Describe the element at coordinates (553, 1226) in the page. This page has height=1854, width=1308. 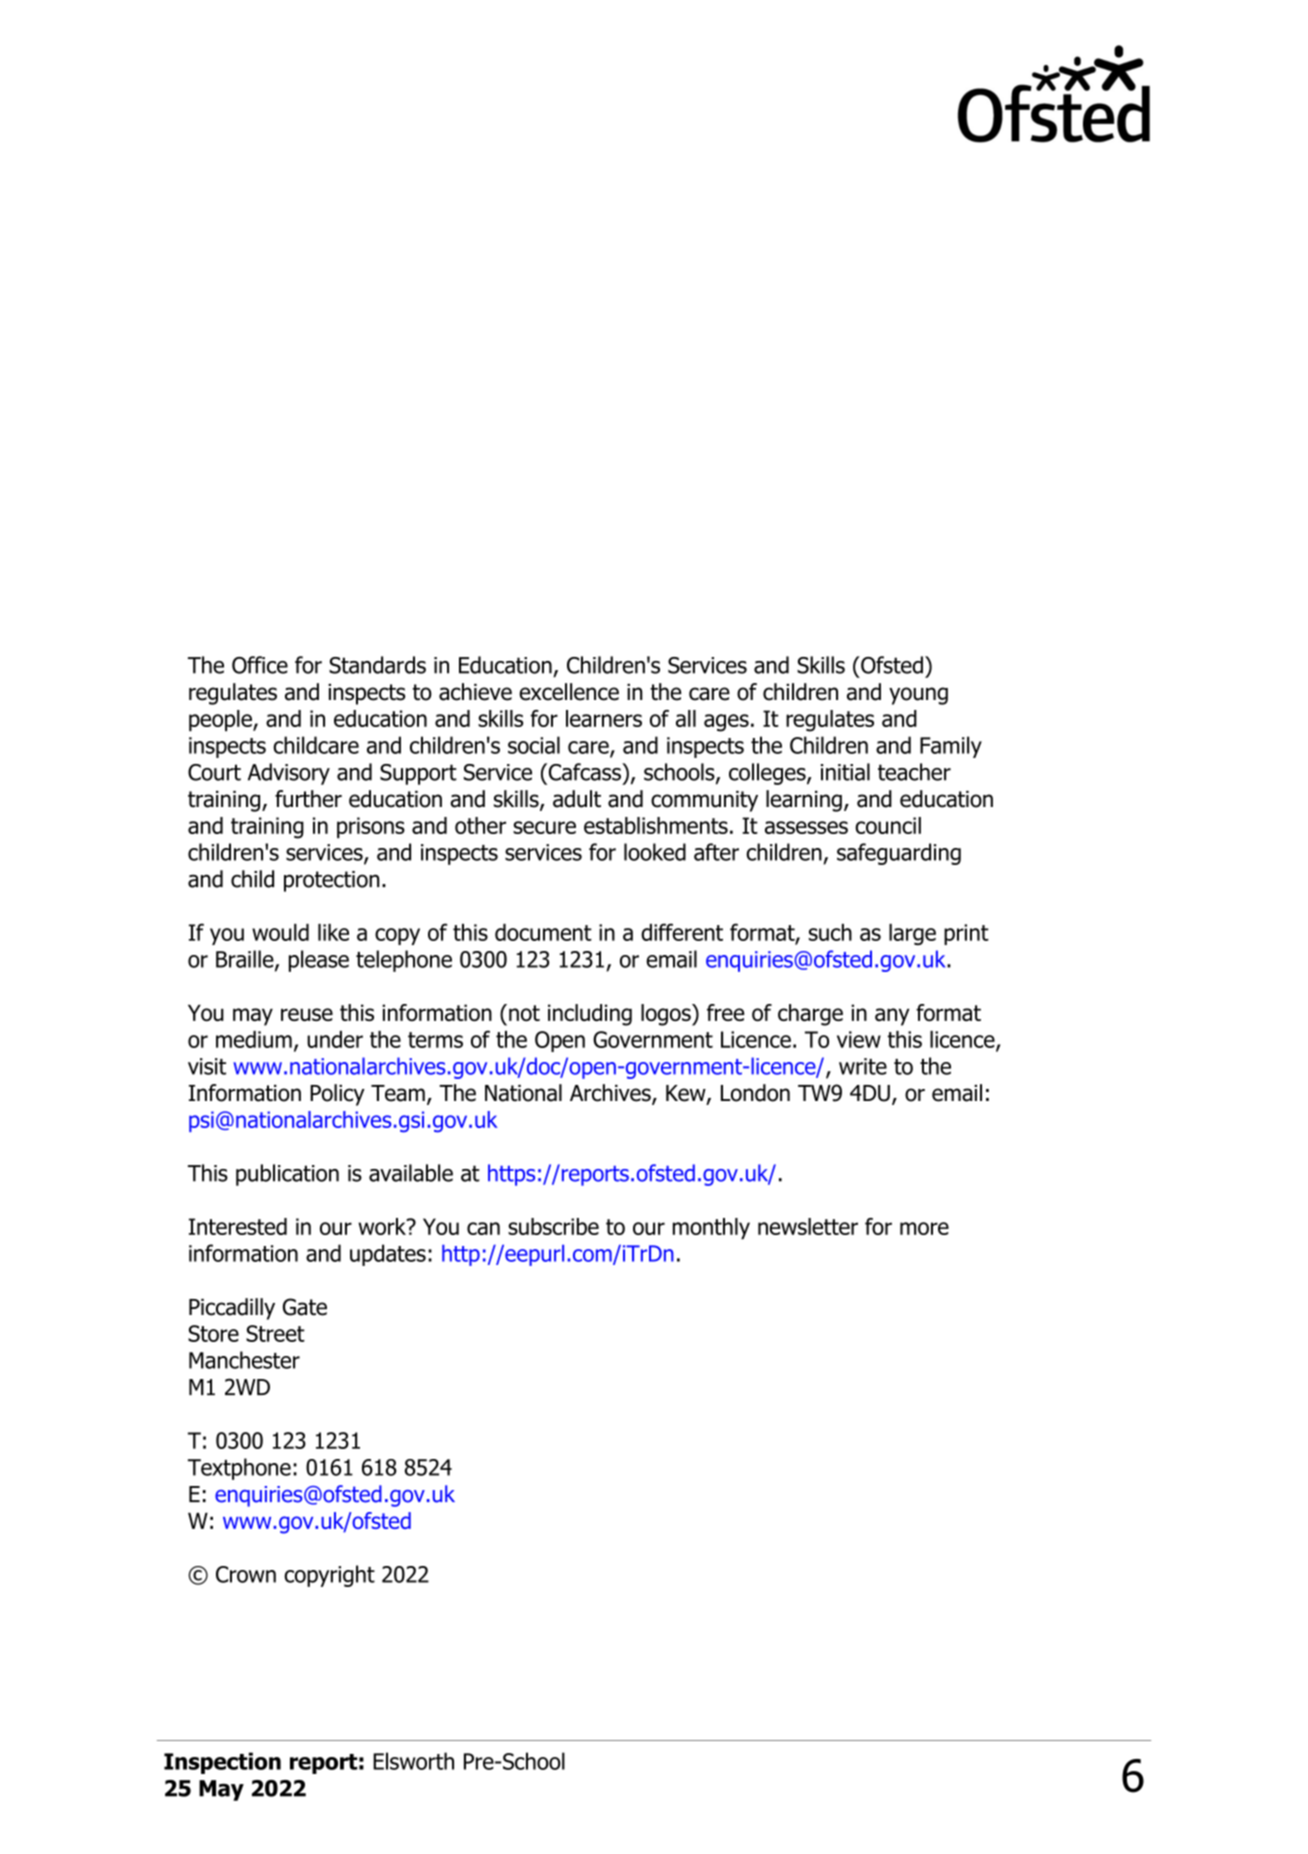
I see `subscribe` at that location.
